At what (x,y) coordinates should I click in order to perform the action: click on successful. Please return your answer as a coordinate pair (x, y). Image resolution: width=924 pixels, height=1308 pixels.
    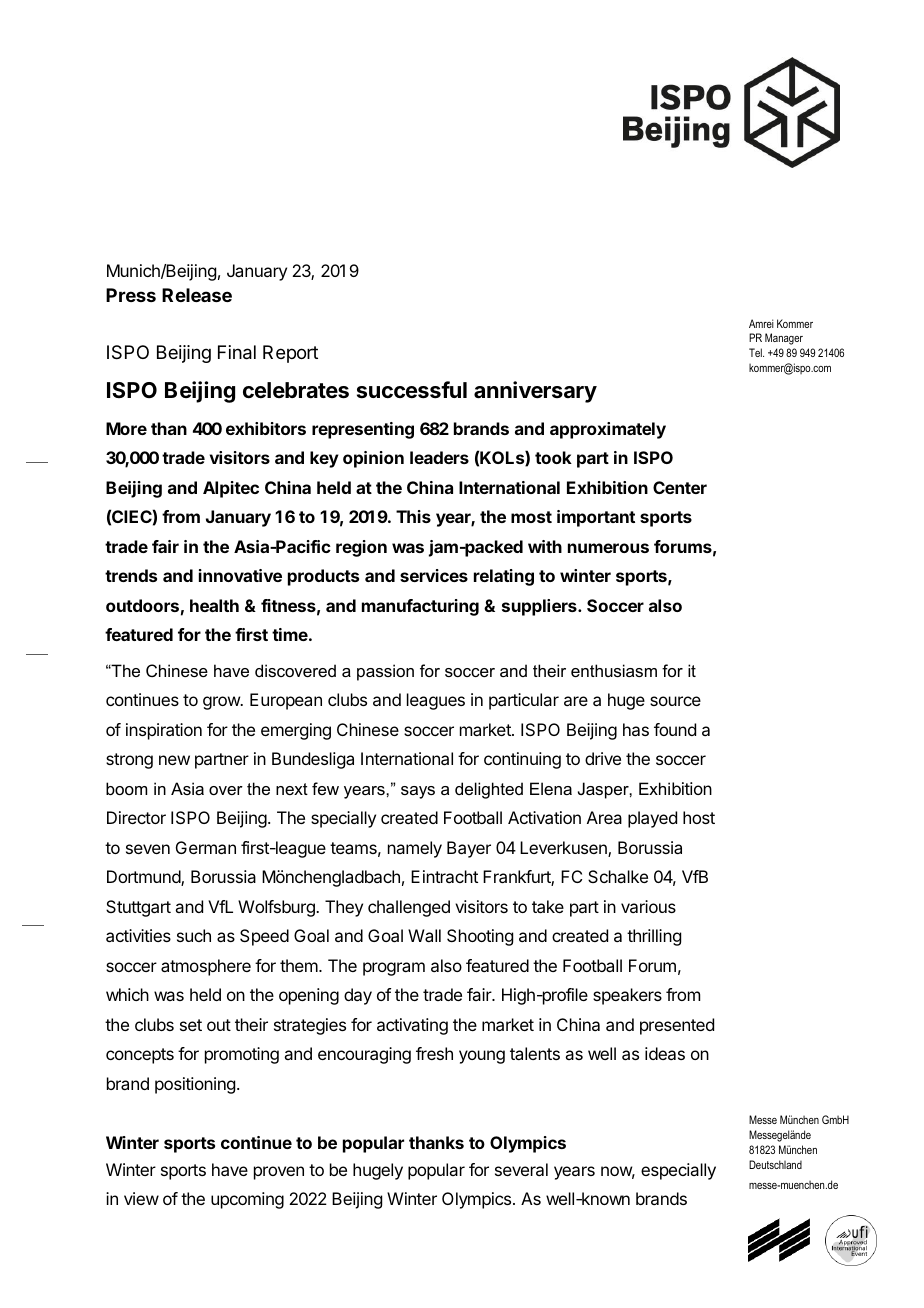
    Looking at the image, I should click on (412, 390).
